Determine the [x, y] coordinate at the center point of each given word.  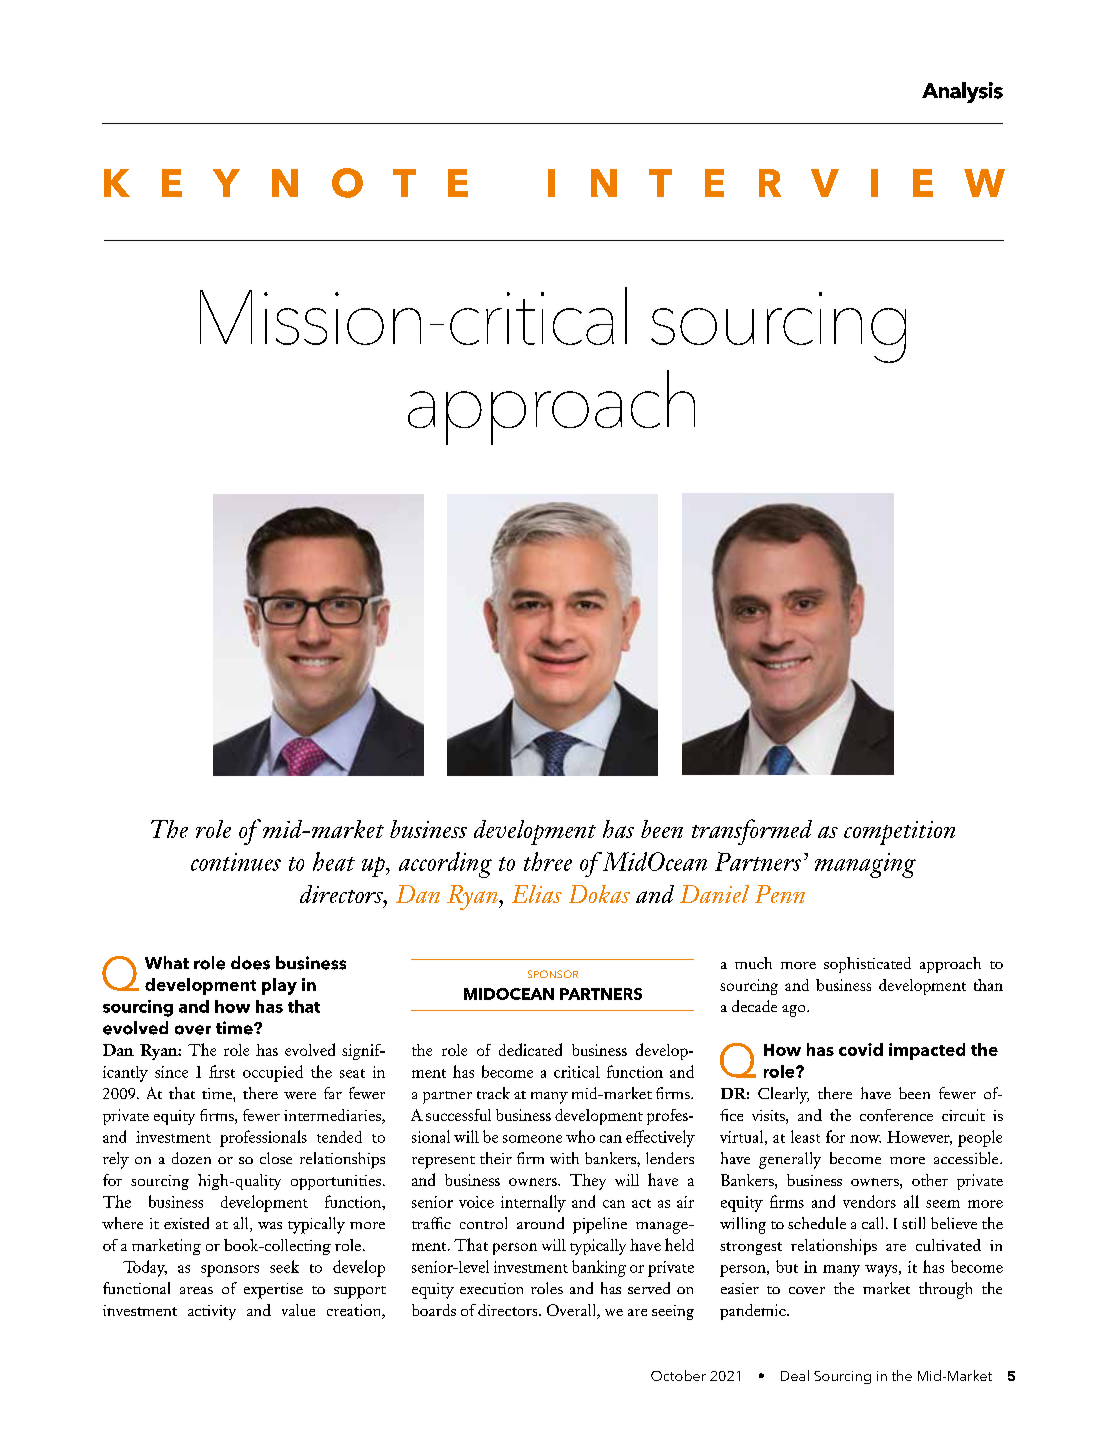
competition [899, 833]
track [493, 1093]
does [250, 963]
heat [334, 861]
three [548, 861]
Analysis [962, 92]
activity [212, 1312]
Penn [780, 894]
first [222, 1071]
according [445, 865]
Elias [537, 894]
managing [865, 865]
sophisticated [867, 965]
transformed [752, 832]
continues [236, 862]
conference [896, 1115]
